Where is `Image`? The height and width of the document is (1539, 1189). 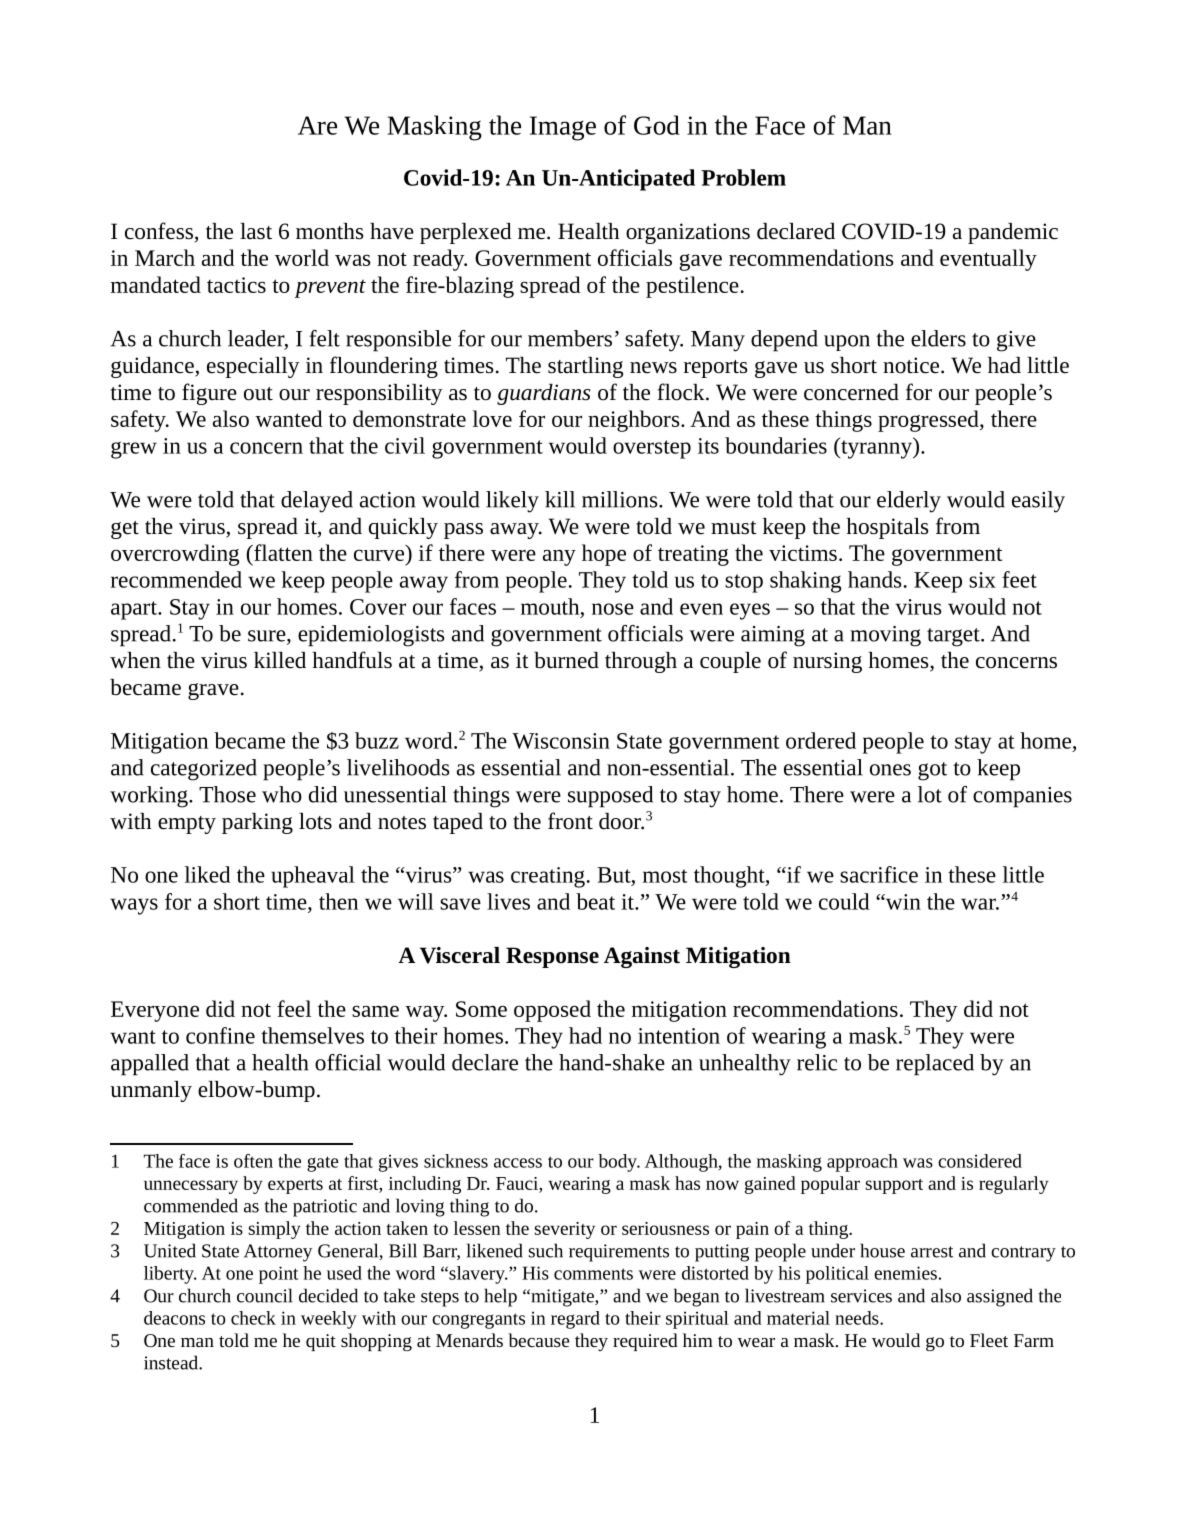
Image is located at coordinates (563, 128).
